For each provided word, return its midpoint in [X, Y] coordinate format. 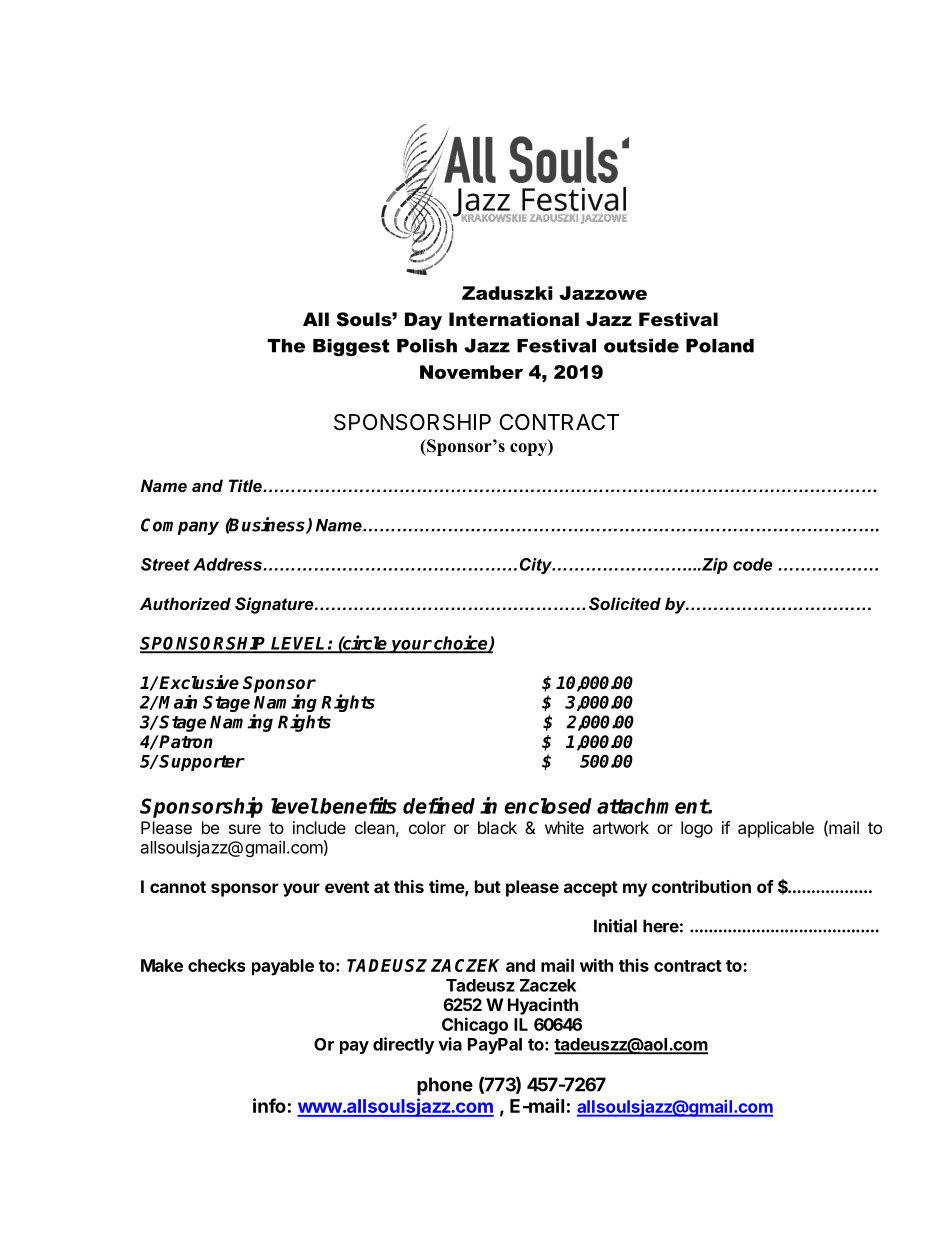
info [269, 1105]
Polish [427, 346]
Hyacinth [543, 1006]
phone [445, 1086]
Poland [720, 346]
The [286, 346]
